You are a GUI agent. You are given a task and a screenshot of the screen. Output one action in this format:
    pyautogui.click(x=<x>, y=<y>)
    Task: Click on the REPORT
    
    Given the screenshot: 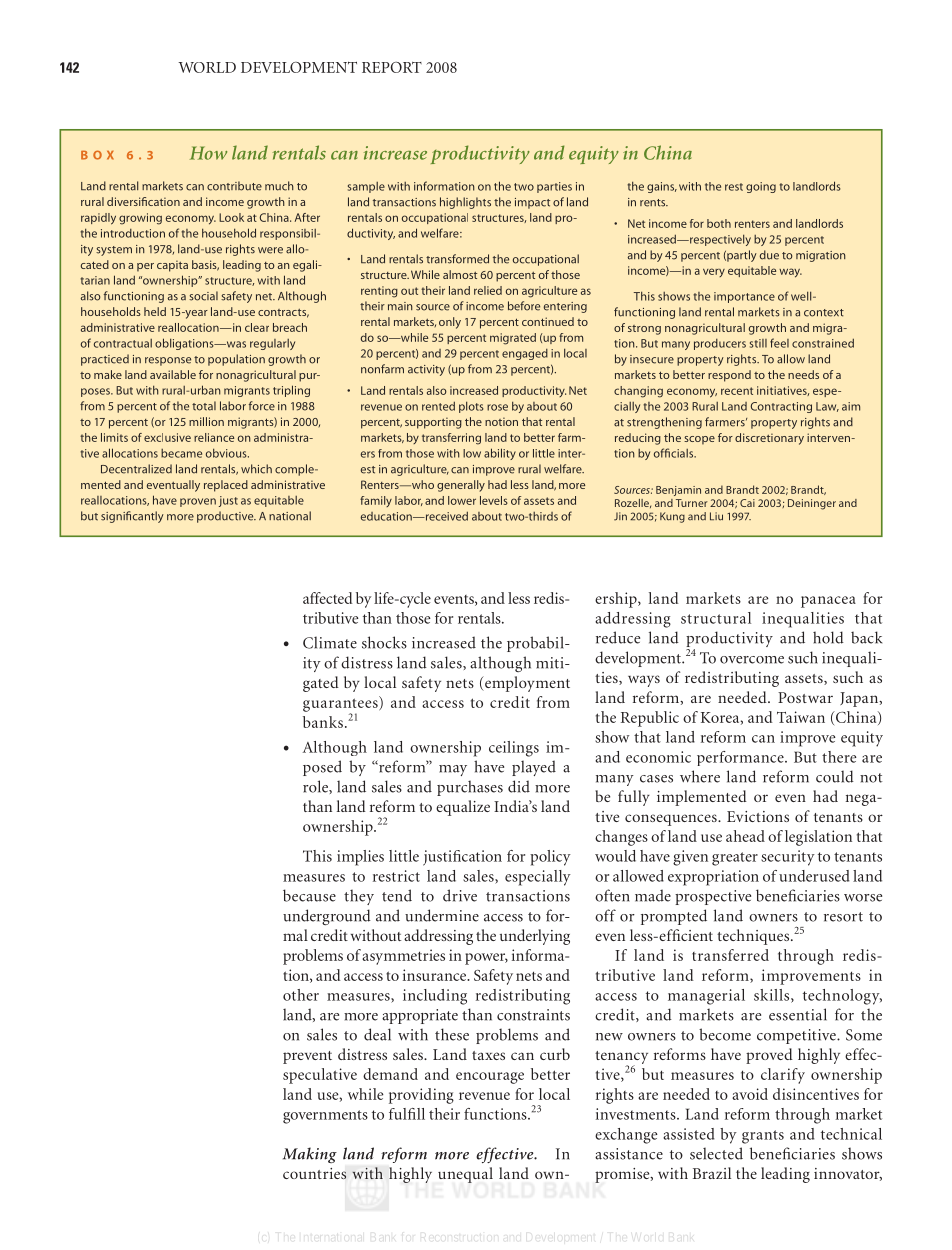 What is the action you would take?
    pyautogui.click(x=392, y=67)
